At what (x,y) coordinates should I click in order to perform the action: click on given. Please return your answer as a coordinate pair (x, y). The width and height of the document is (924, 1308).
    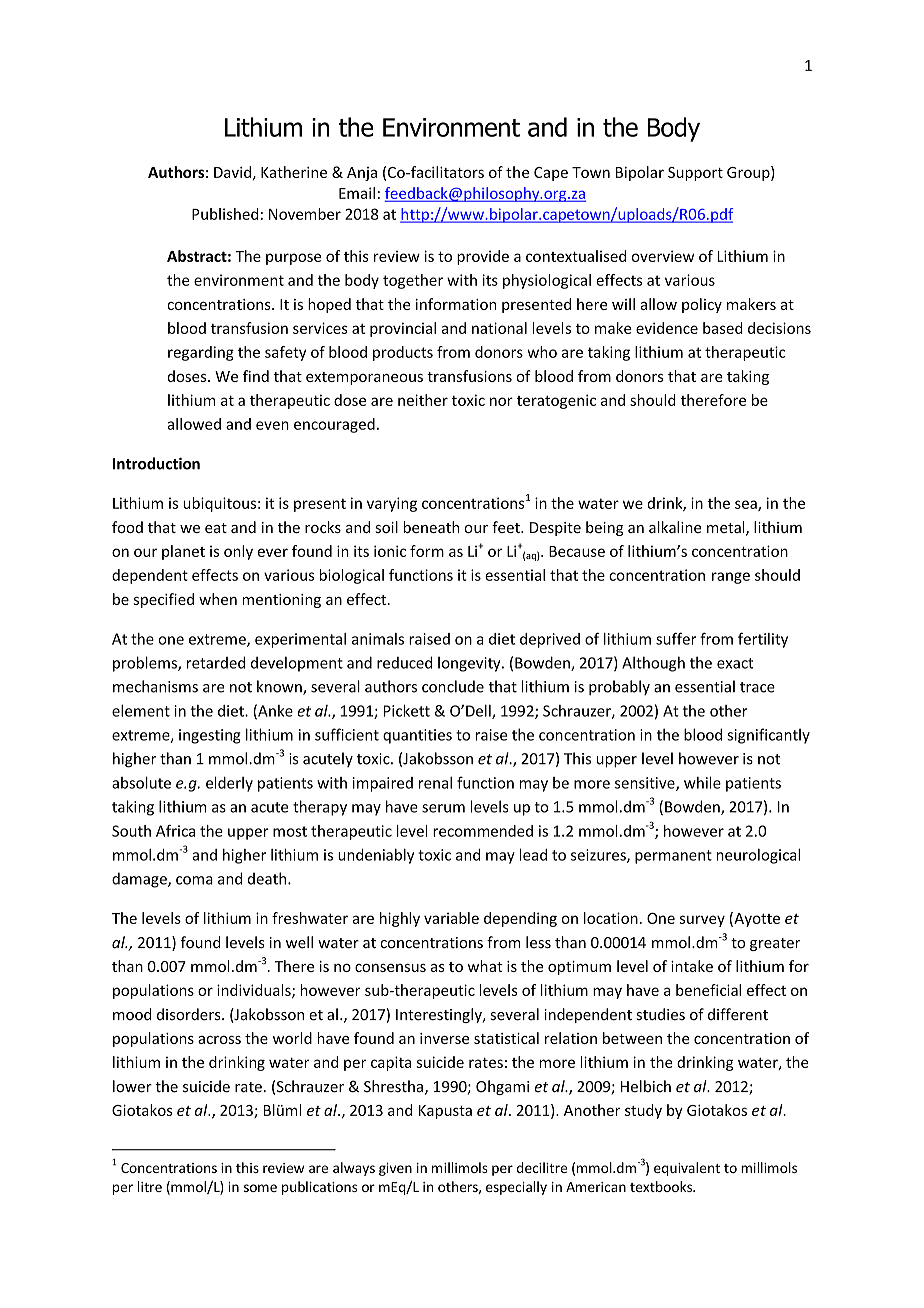
    Looking at the image, I should click on (395, 1169).
